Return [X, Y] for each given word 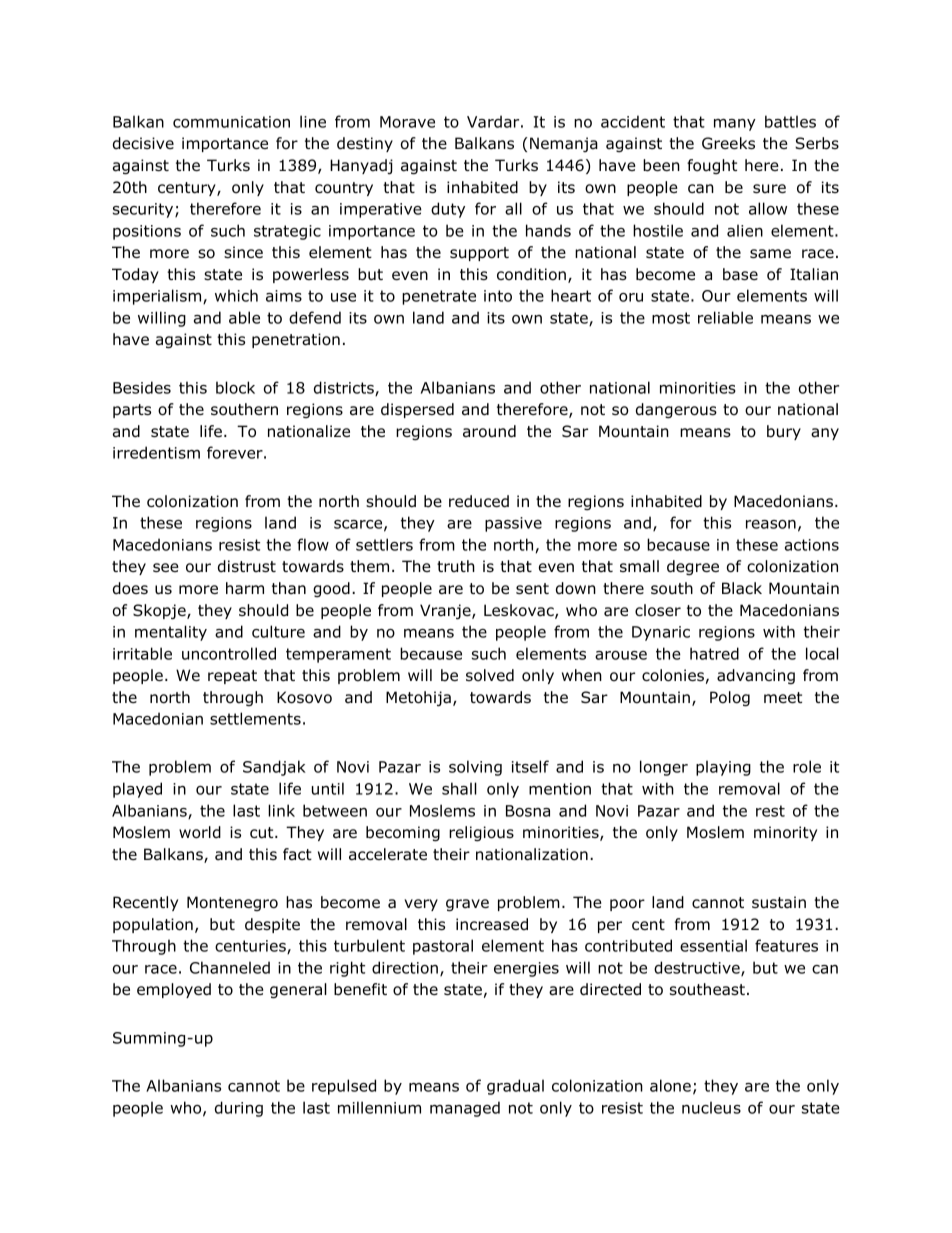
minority [785, 833]
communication [231, 122]
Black [742, 588]
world [200, 832]
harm [245, 588]
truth [456, 566]
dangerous [676, 410]
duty [448, 210]
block [235, 387]
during [239, 1109]
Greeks [728, 143]
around [489, 431]
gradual [515, 1087]
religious [481, 833]
